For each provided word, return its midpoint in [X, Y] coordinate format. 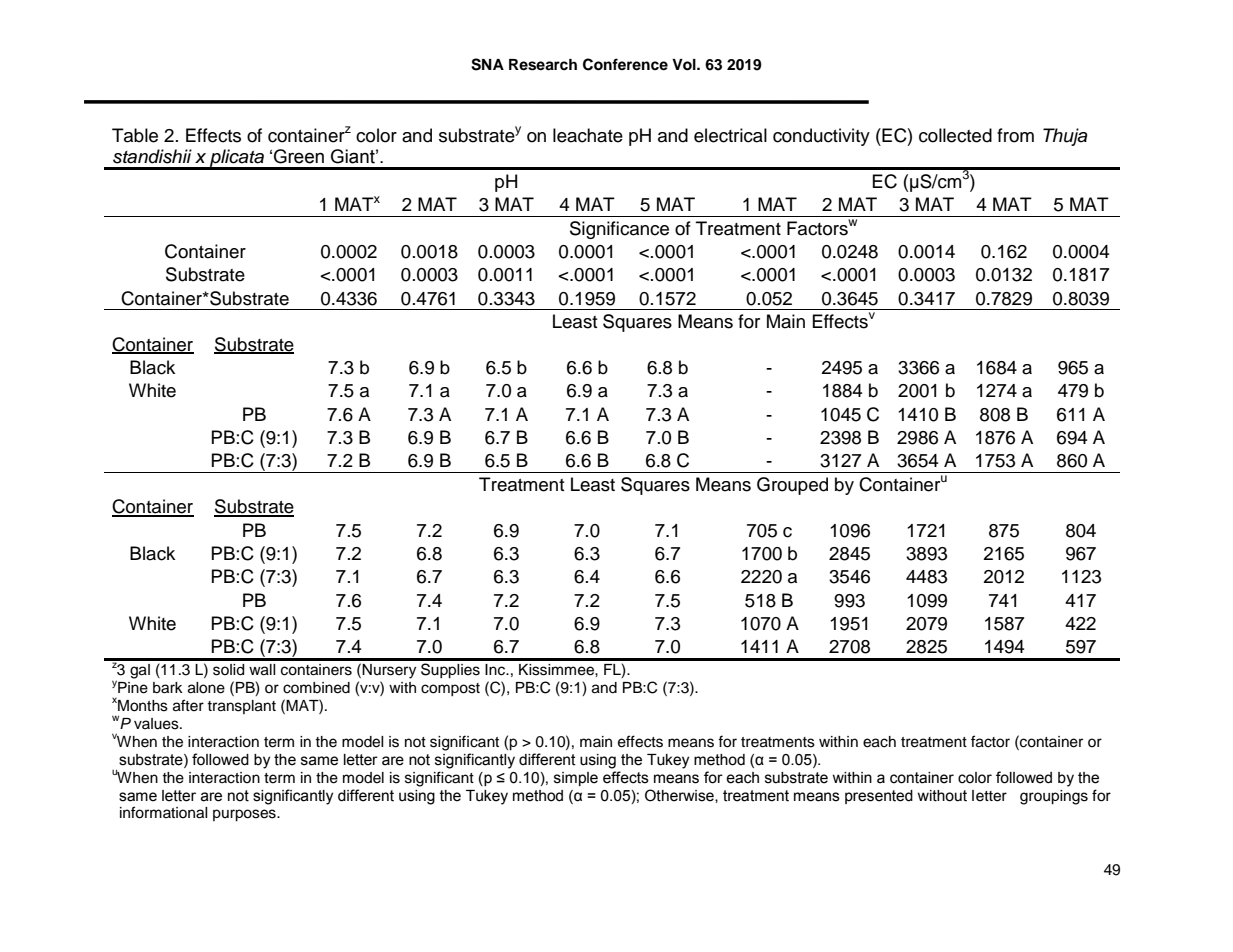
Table [135, 135]
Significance [619, 230]
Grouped [792, 486]
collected [955, 135]
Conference [625, 64]
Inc [496, 670]
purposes [245, 815]
